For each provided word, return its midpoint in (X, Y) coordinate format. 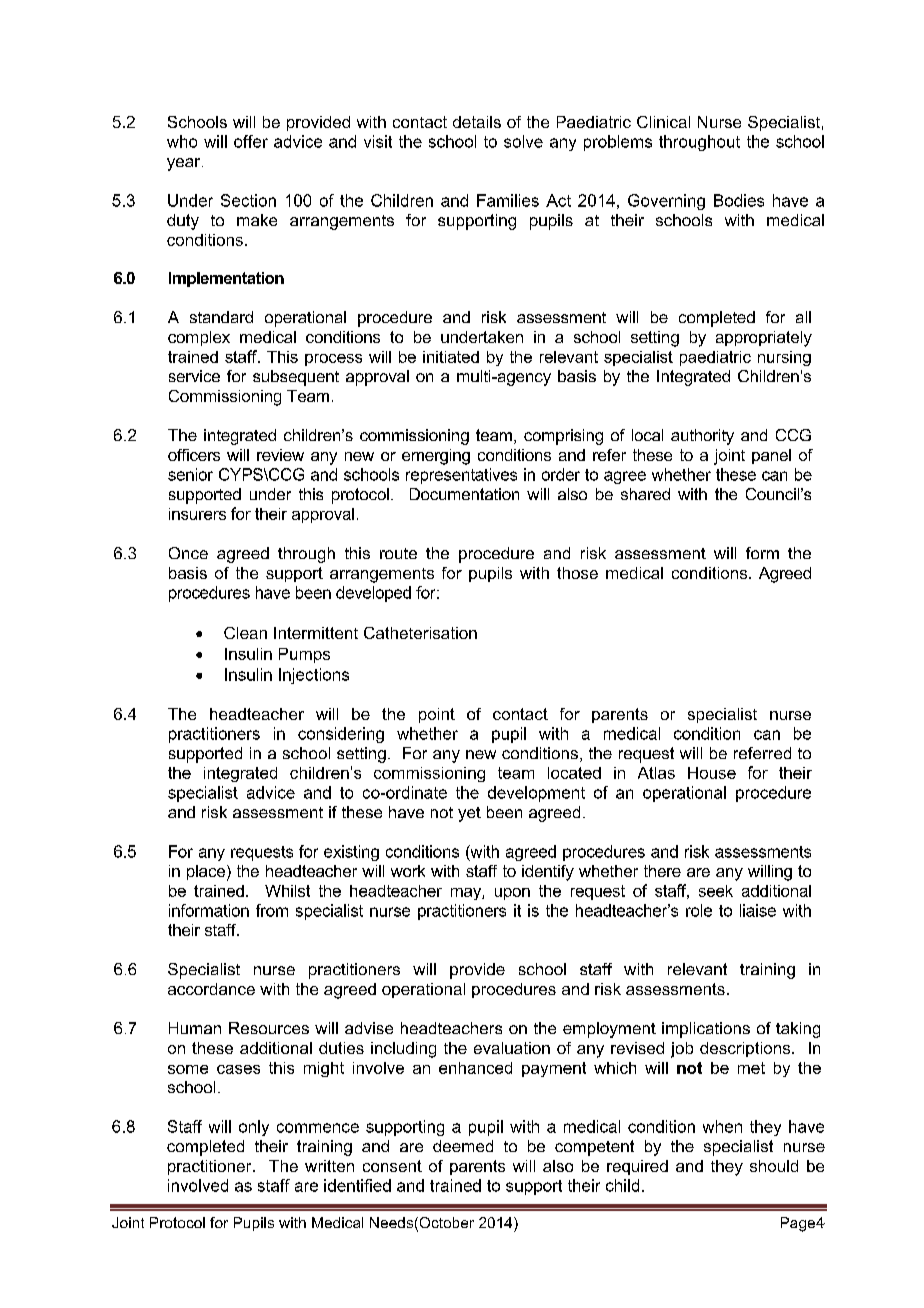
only (254, 1128)
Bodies (739, 200)
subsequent (296, 378)
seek (716, 891)
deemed (463, 1146)
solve (523, 141)
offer (251, 141)
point (437, 715)
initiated (451, 357)
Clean (245, 633)
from (272, 910)
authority (702, 437)
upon (512, 894)
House (712, 773)
